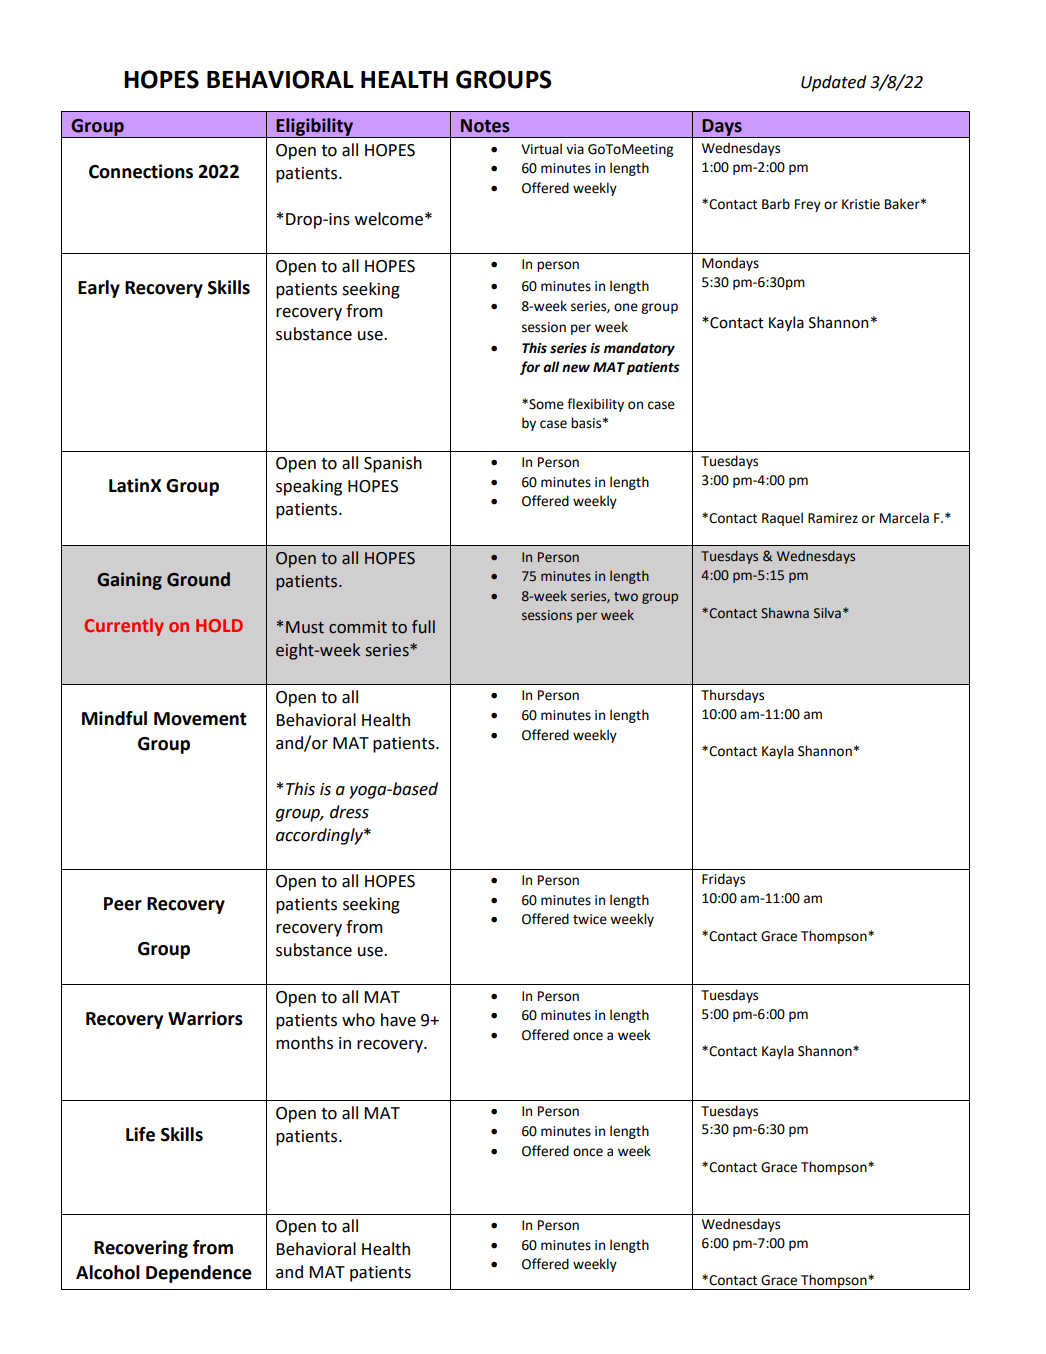 This screenshot has width=1046, height=1354. Describe the element at coordinates (200, 719) in the screenshot. I see `Movement` at that location.
